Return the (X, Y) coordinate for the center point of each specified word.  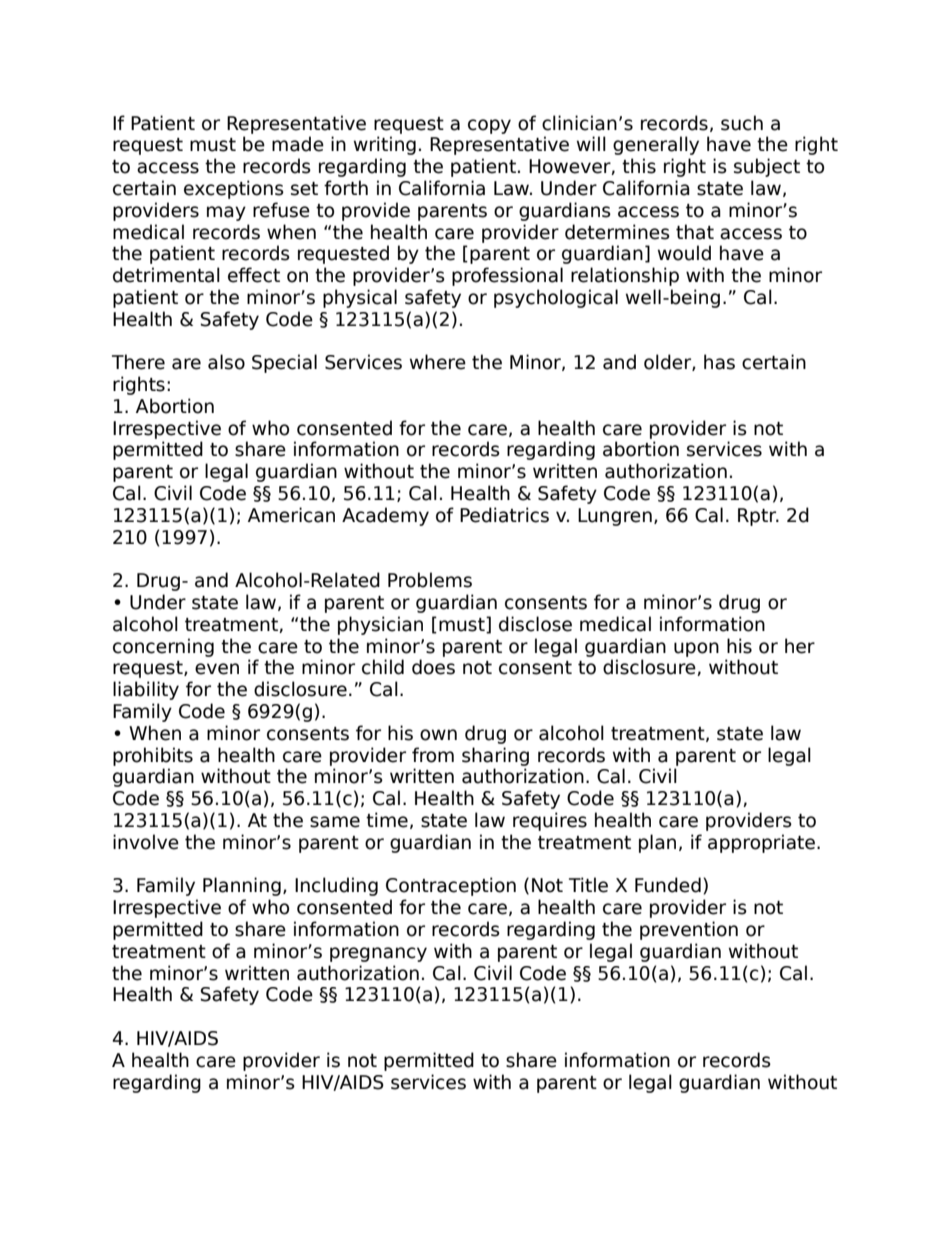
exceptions (234, 189)
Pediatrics (504, 515)
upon (696, 649)
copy (489, 126)
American (291, 515)
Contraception (451, 886)
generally (656, 145)
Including (336, 886)
